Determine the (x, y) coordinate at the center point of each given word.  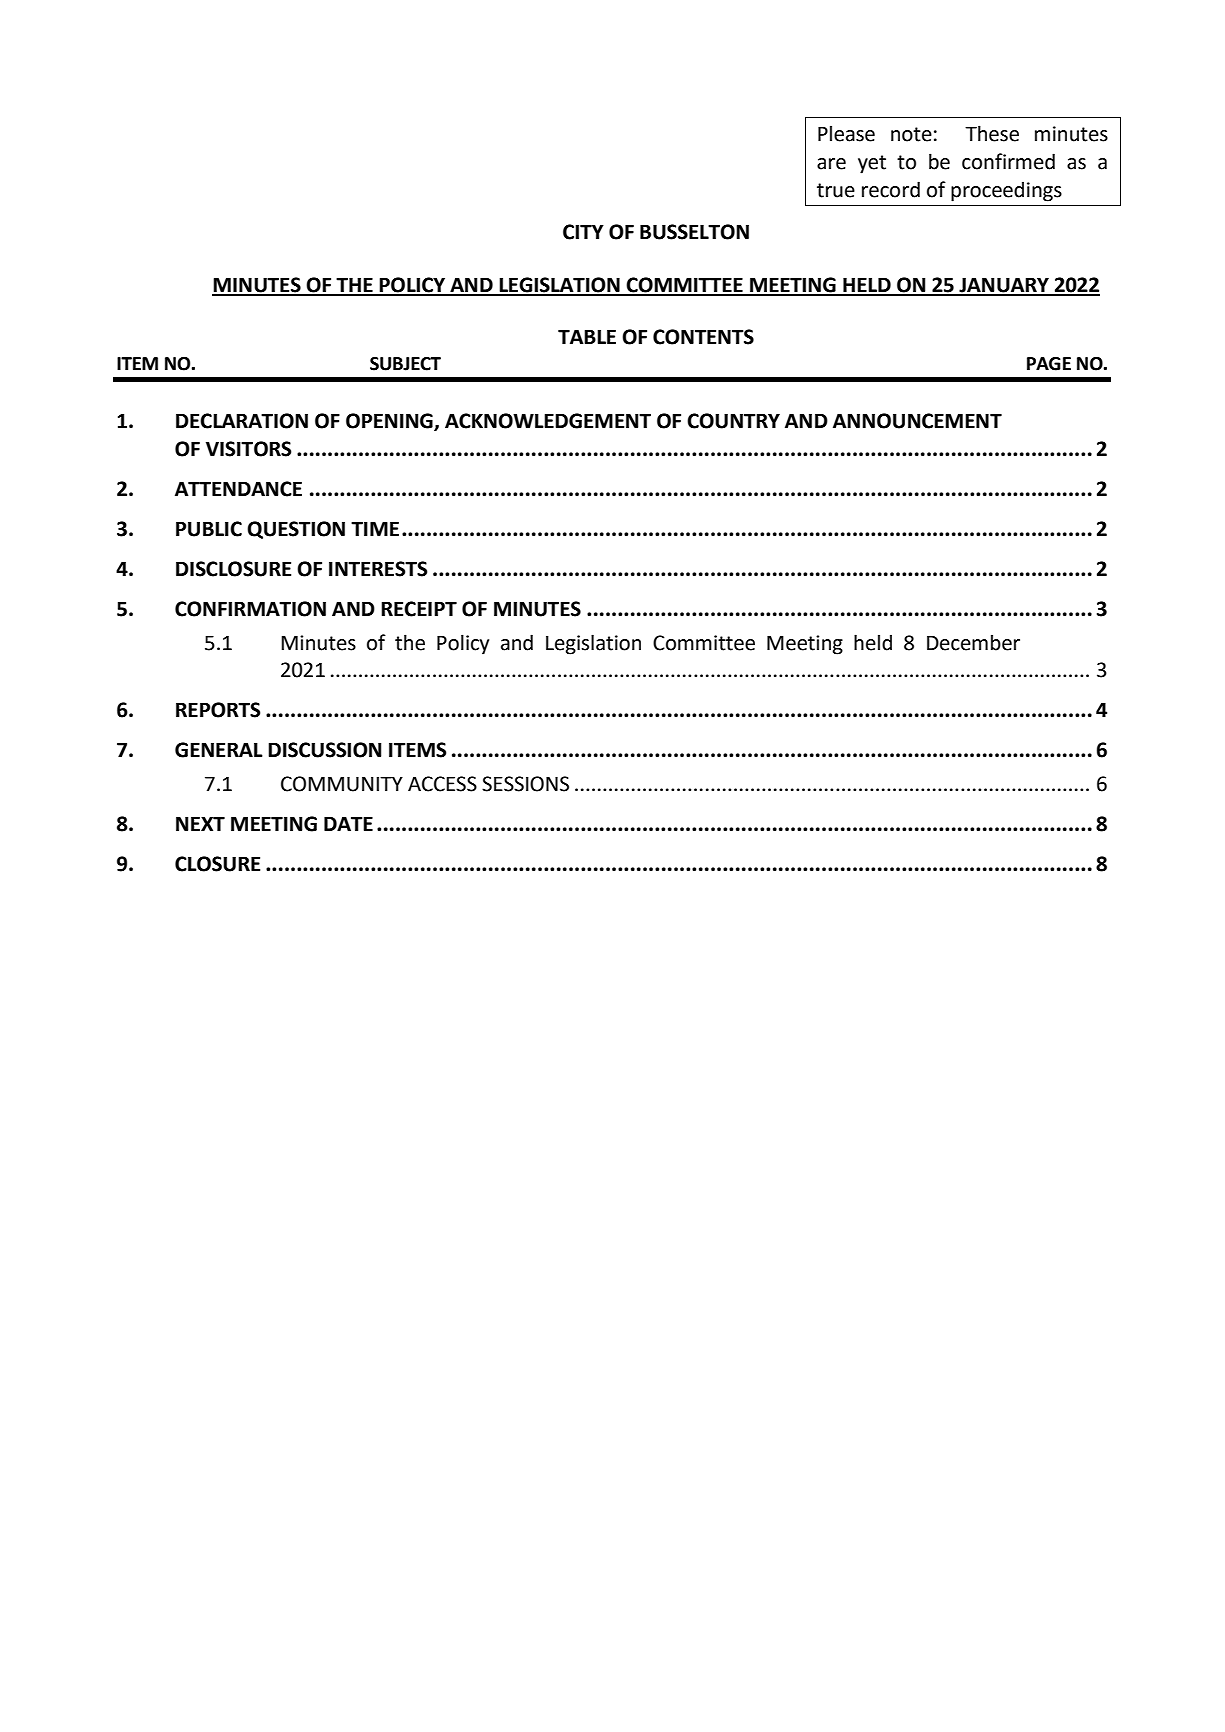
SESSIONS (525, 784)
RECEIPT (419, 609)
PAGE (1049, 364)
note (911, 134)
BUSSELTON (694, 232)
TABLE (587, 336)
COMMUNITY (342, 784)
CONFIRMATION (250, 609)
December (973, 642)
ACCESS (442, 784)
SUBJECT (405, 364)
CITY (583, 232)
